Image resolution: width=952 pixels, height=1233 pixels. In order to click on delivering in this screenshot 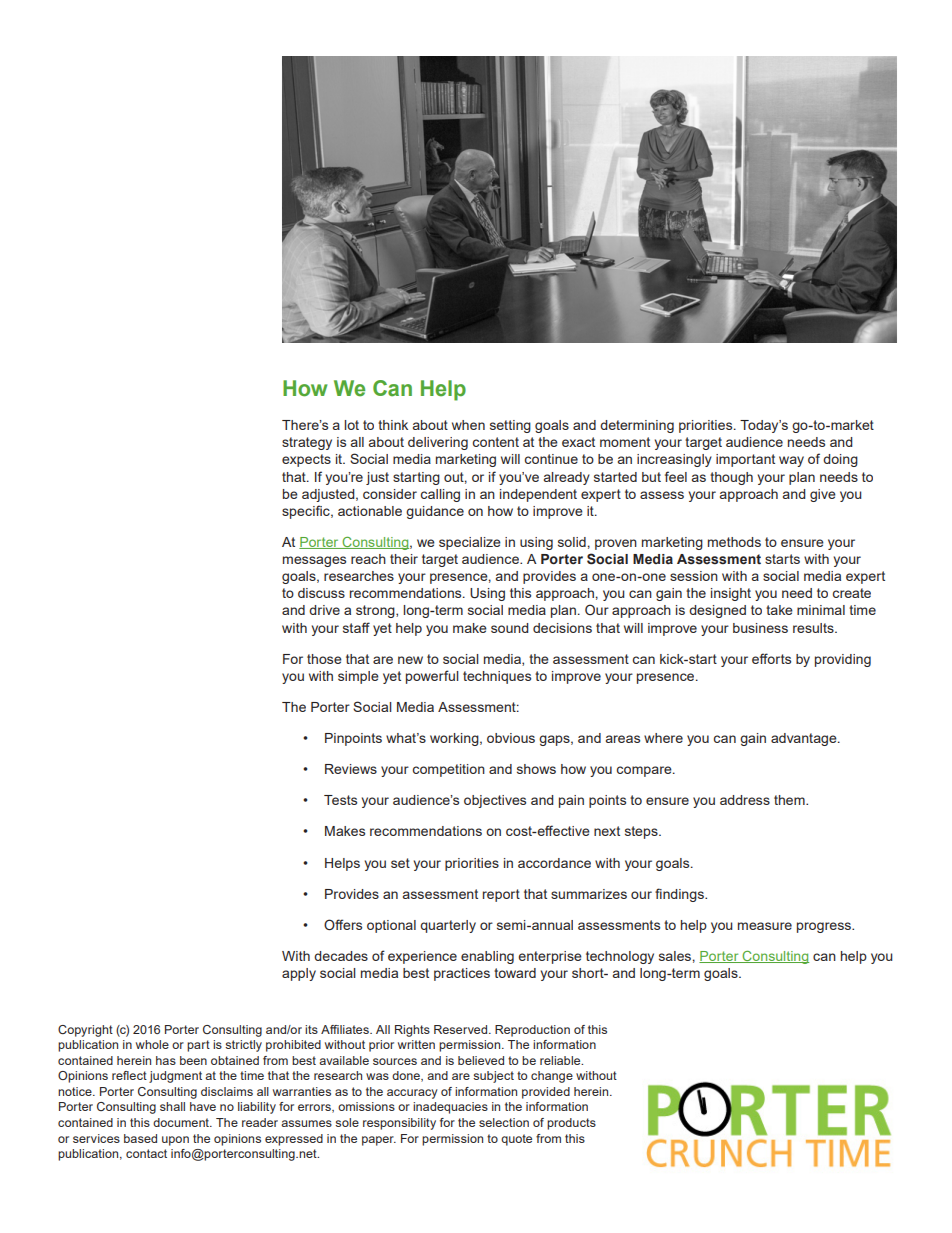, I will do `click(438, 443)`.
